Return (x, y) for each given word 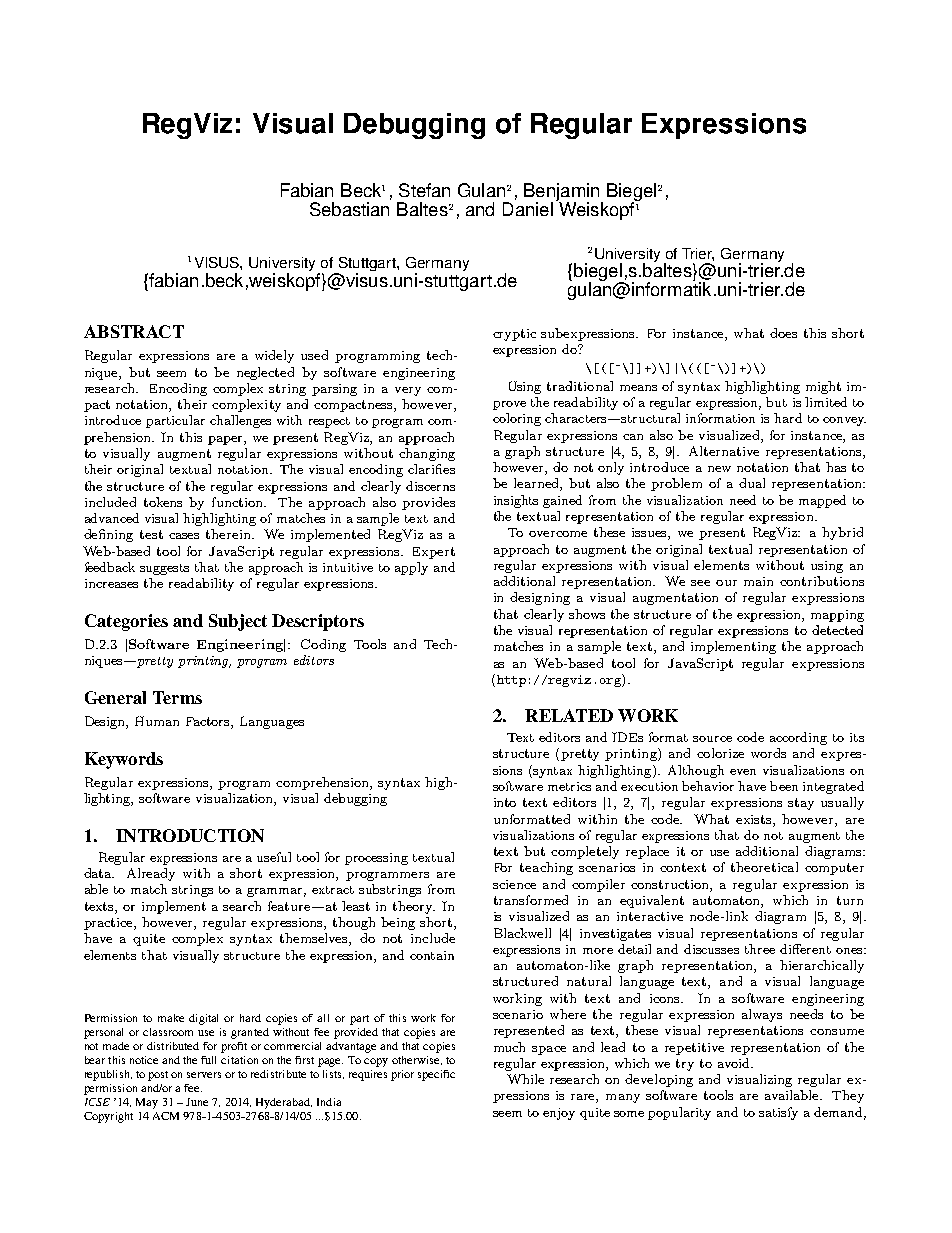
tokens (163, 502)
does (783, 333)
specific (436, 1075)
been (784, 786)
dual (752, 483)
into (505, 802)
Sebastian (349, 209)
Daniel (528, 209)
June (197, 1102)
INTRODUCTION (190, 835)
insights (516, 501)
